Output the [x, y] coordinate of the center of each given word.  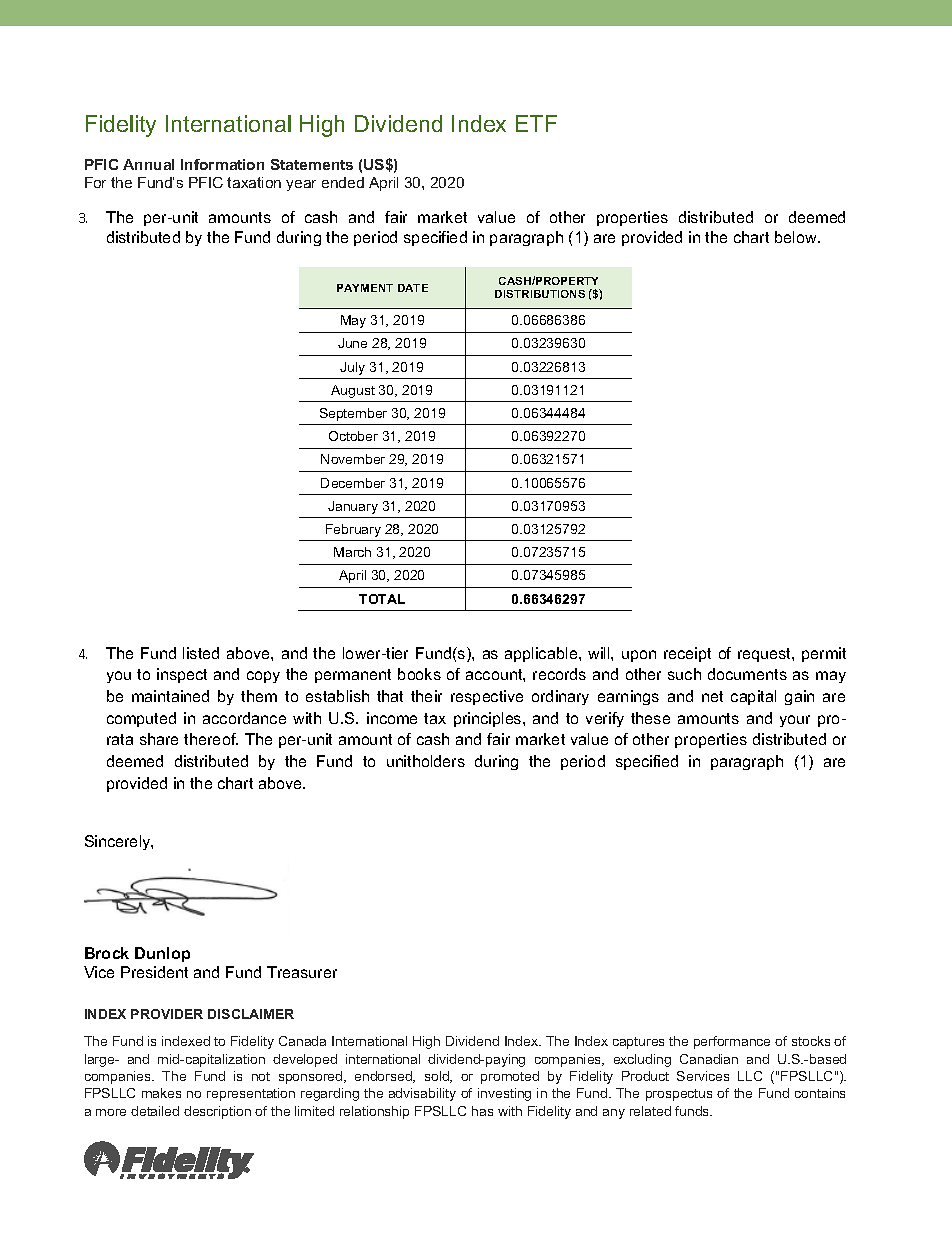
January [353, 507]
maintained [170, 696]
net [712, 696]
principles [489, 719]
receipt [687, 654]
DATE [413, 288]
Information [222, 164]
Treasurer [302, 972]
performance [732, 1042]
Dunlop [162, 954]
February [353, 530]
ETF [536, 123]
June [352, 343]
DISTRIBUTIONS [540, 294]
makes [161, 1093]
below [797, 237]
